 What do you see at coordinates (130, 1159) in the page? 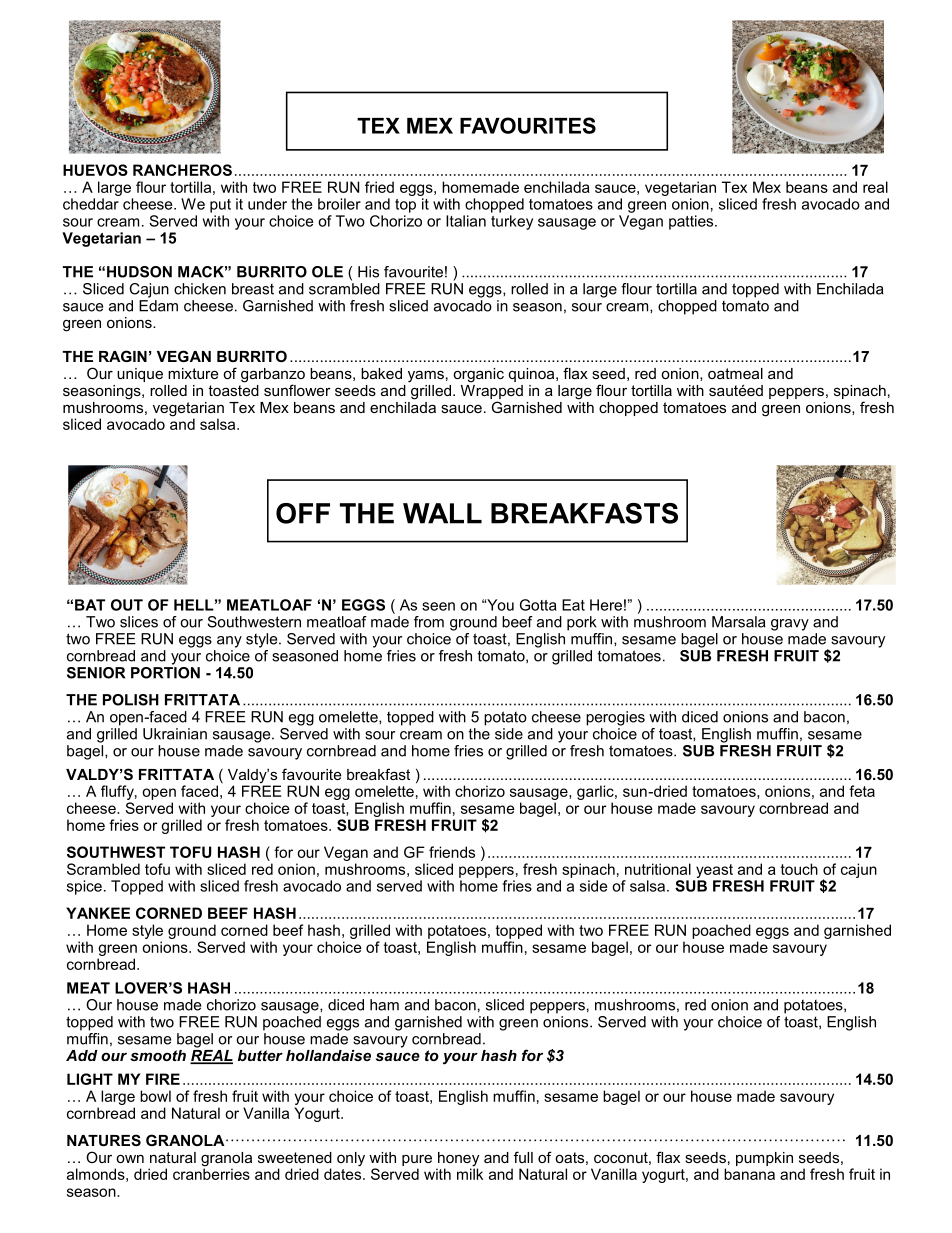
I see `own` at bounding box center [130, 1159].
